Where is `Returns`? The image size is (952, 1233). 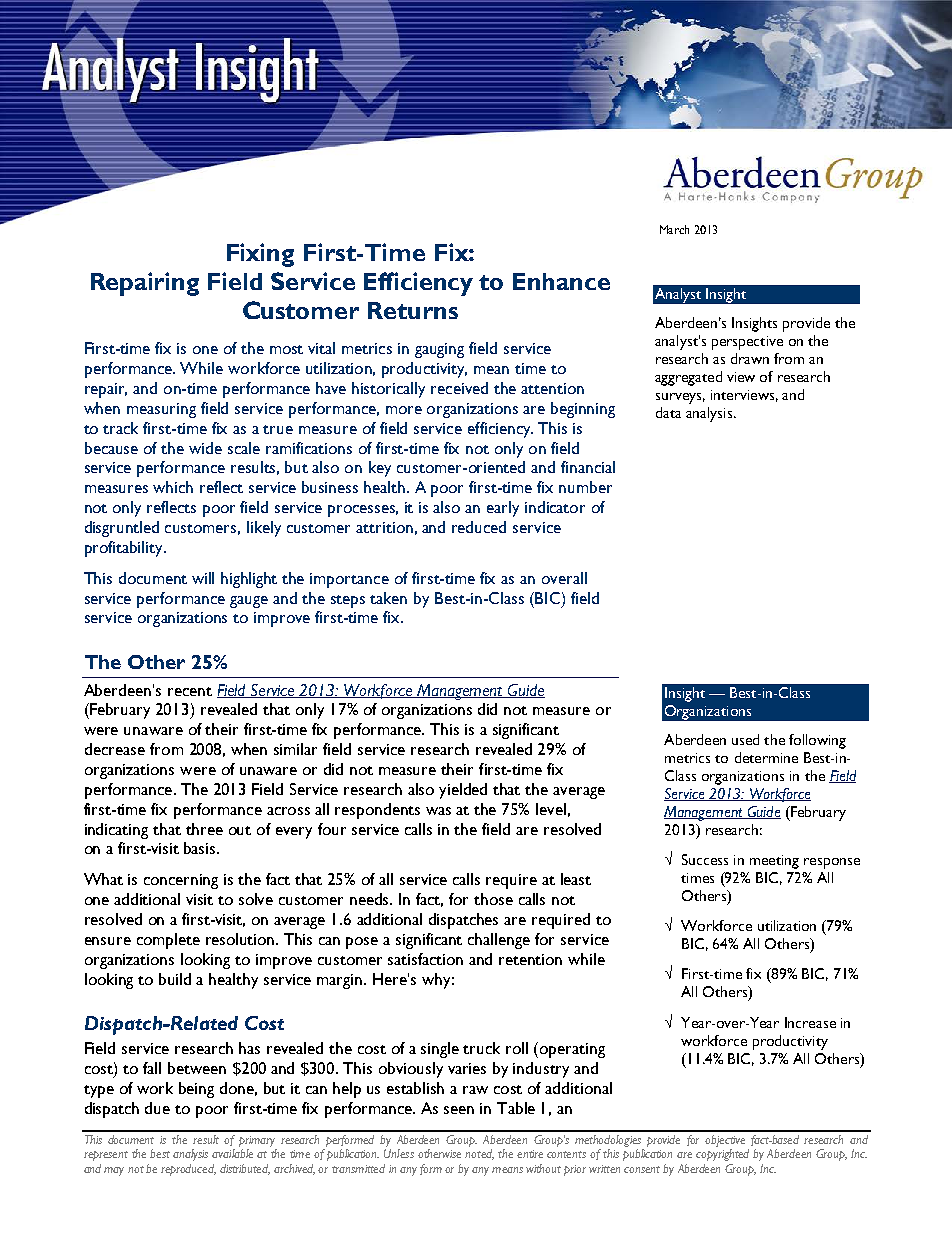
Returns is located at coordinates (413, 310).
